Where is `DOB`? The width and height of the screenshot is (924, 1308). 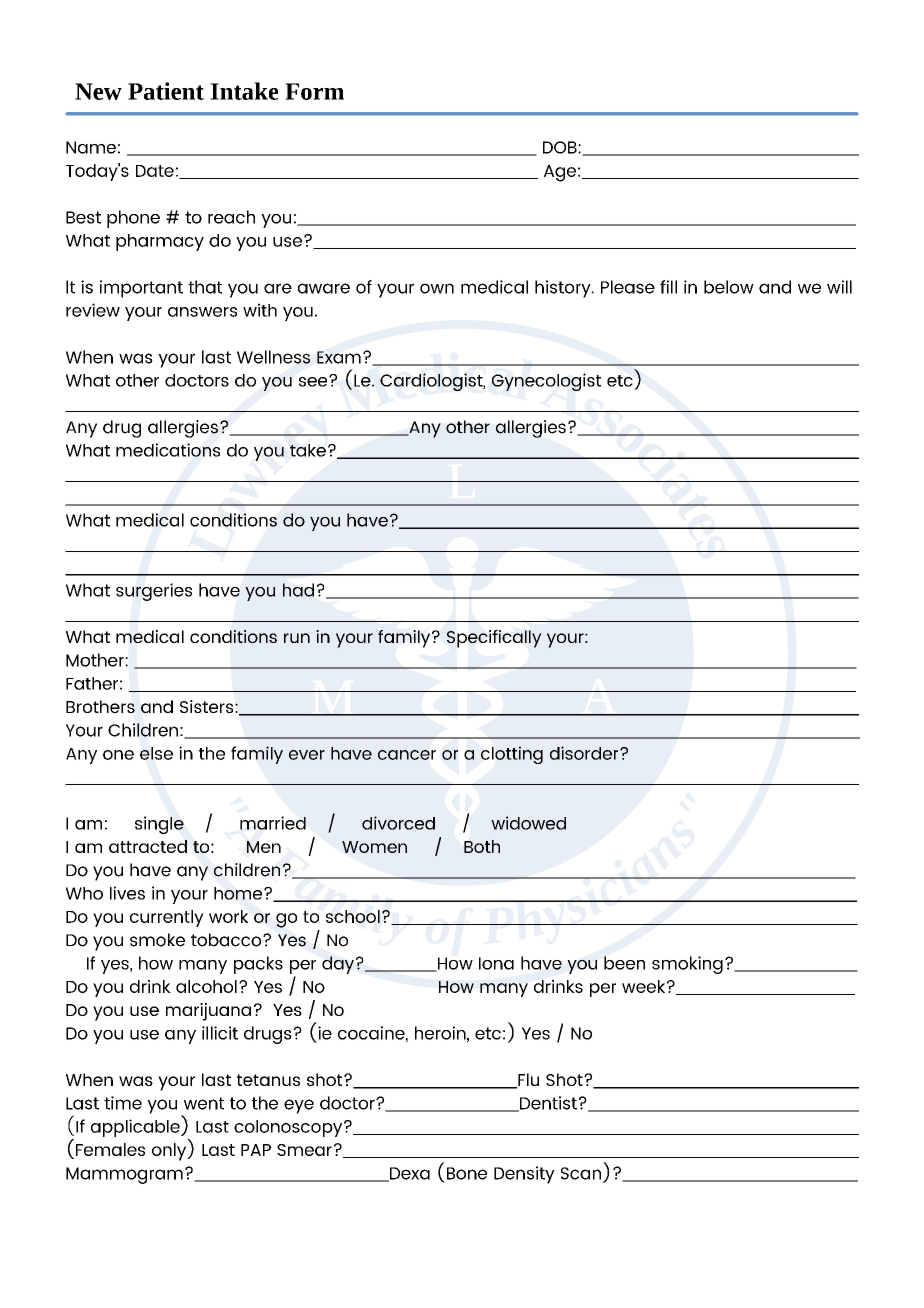
DOB is located at coordinates (561, 147).
